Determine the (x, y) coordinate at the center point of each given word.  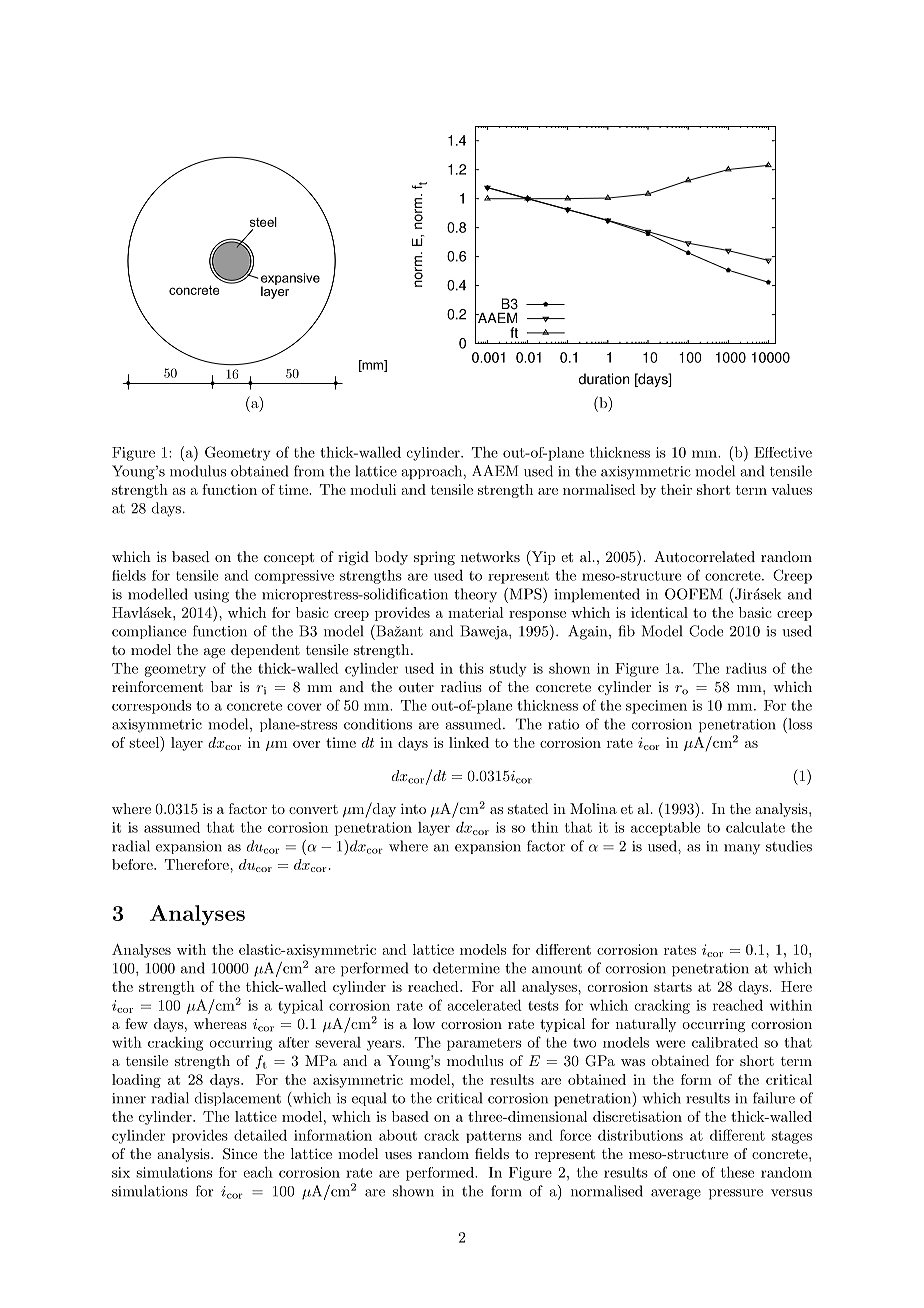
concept (289, 558)
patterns (493, 1137)
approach (431, 472)
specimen (656, 707)
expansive (289, 280)
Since (240, 1154)
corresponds (151, 707)
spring (434, 558)
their (676, 489)
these (737, 1172)
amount (557, 969)
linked (469, 742)
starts (673, 987)
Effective (783, 452)
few (136, 1023)
